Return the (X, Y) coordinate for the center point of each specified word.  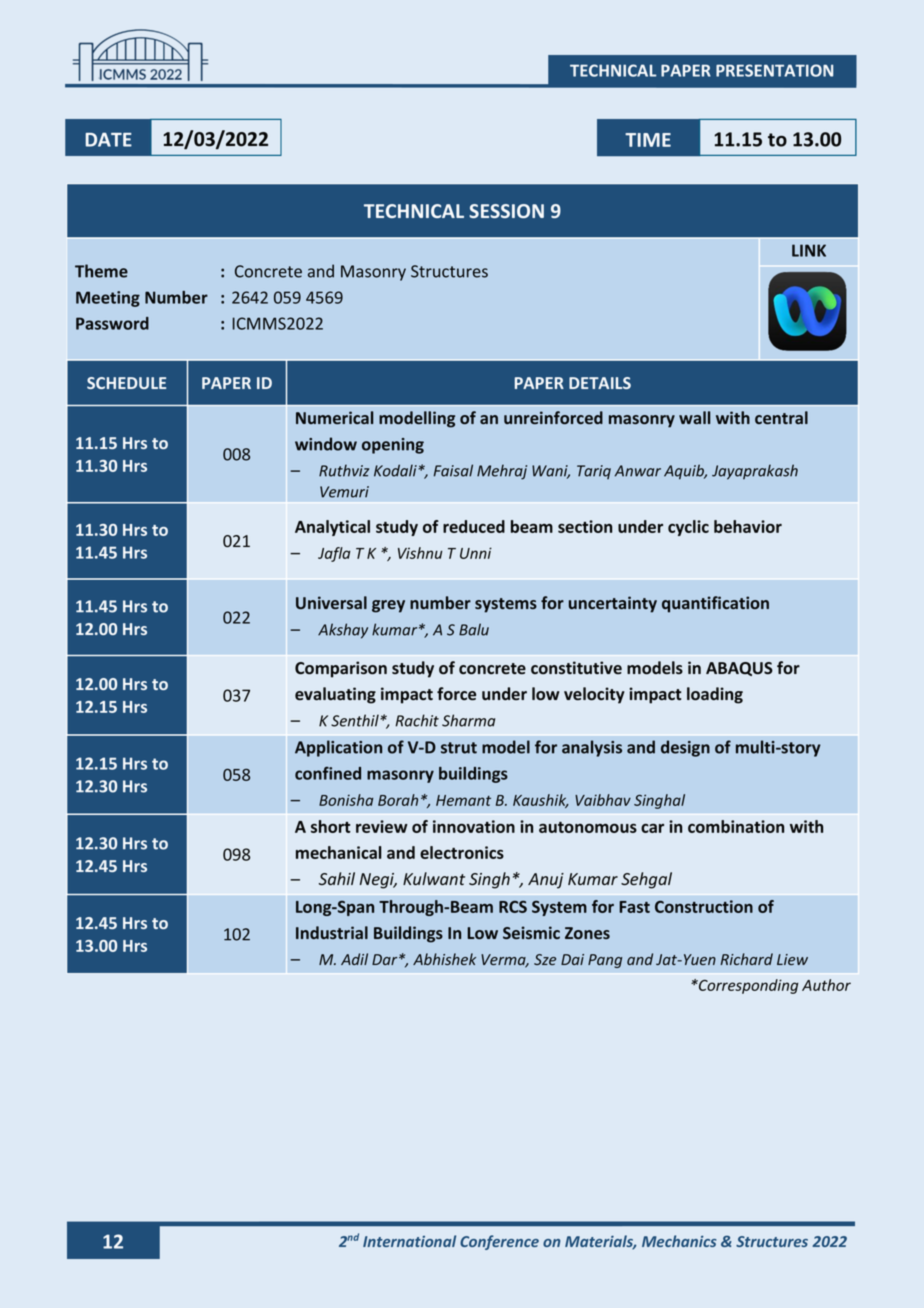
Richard (746, 959)
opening (393, 446)
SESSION (506, 211)
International (409, 1241)
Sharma (468, 720)
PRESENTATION (774, 70)
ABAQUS (739, 669)
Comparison (341, 669)
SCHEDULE (126, 383)
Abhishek (444, 959)
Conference (499, 1242)
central (781, 417)
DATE (108, 139)
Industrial (332, 932)
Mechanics (679, 1241)
